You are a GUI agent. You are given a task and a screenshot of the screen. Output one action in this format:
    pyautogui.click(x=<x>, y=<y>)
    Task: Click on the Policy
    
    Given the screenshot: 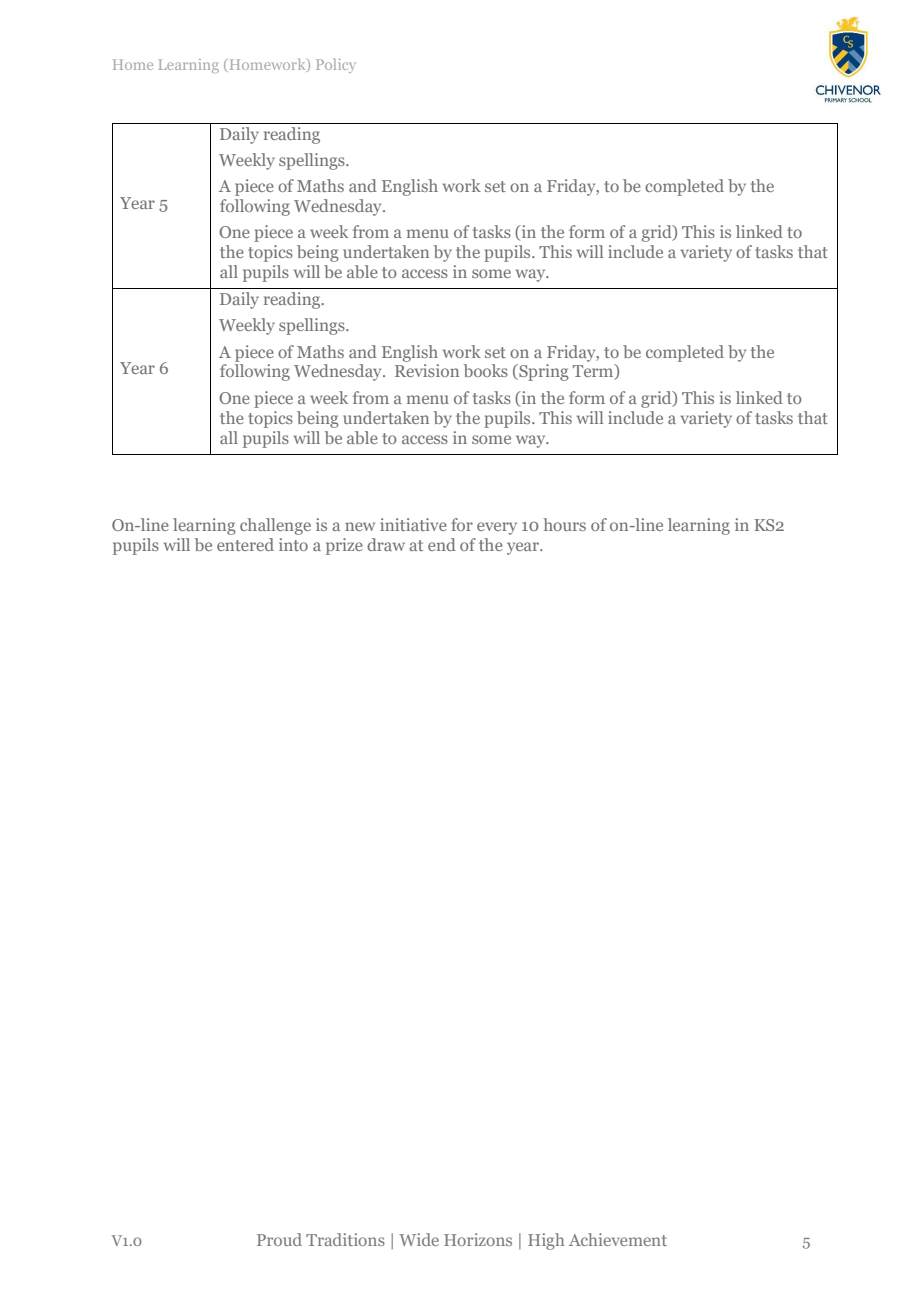 What is the action you would take?
    pyautogui.click(x=336, y=66)
